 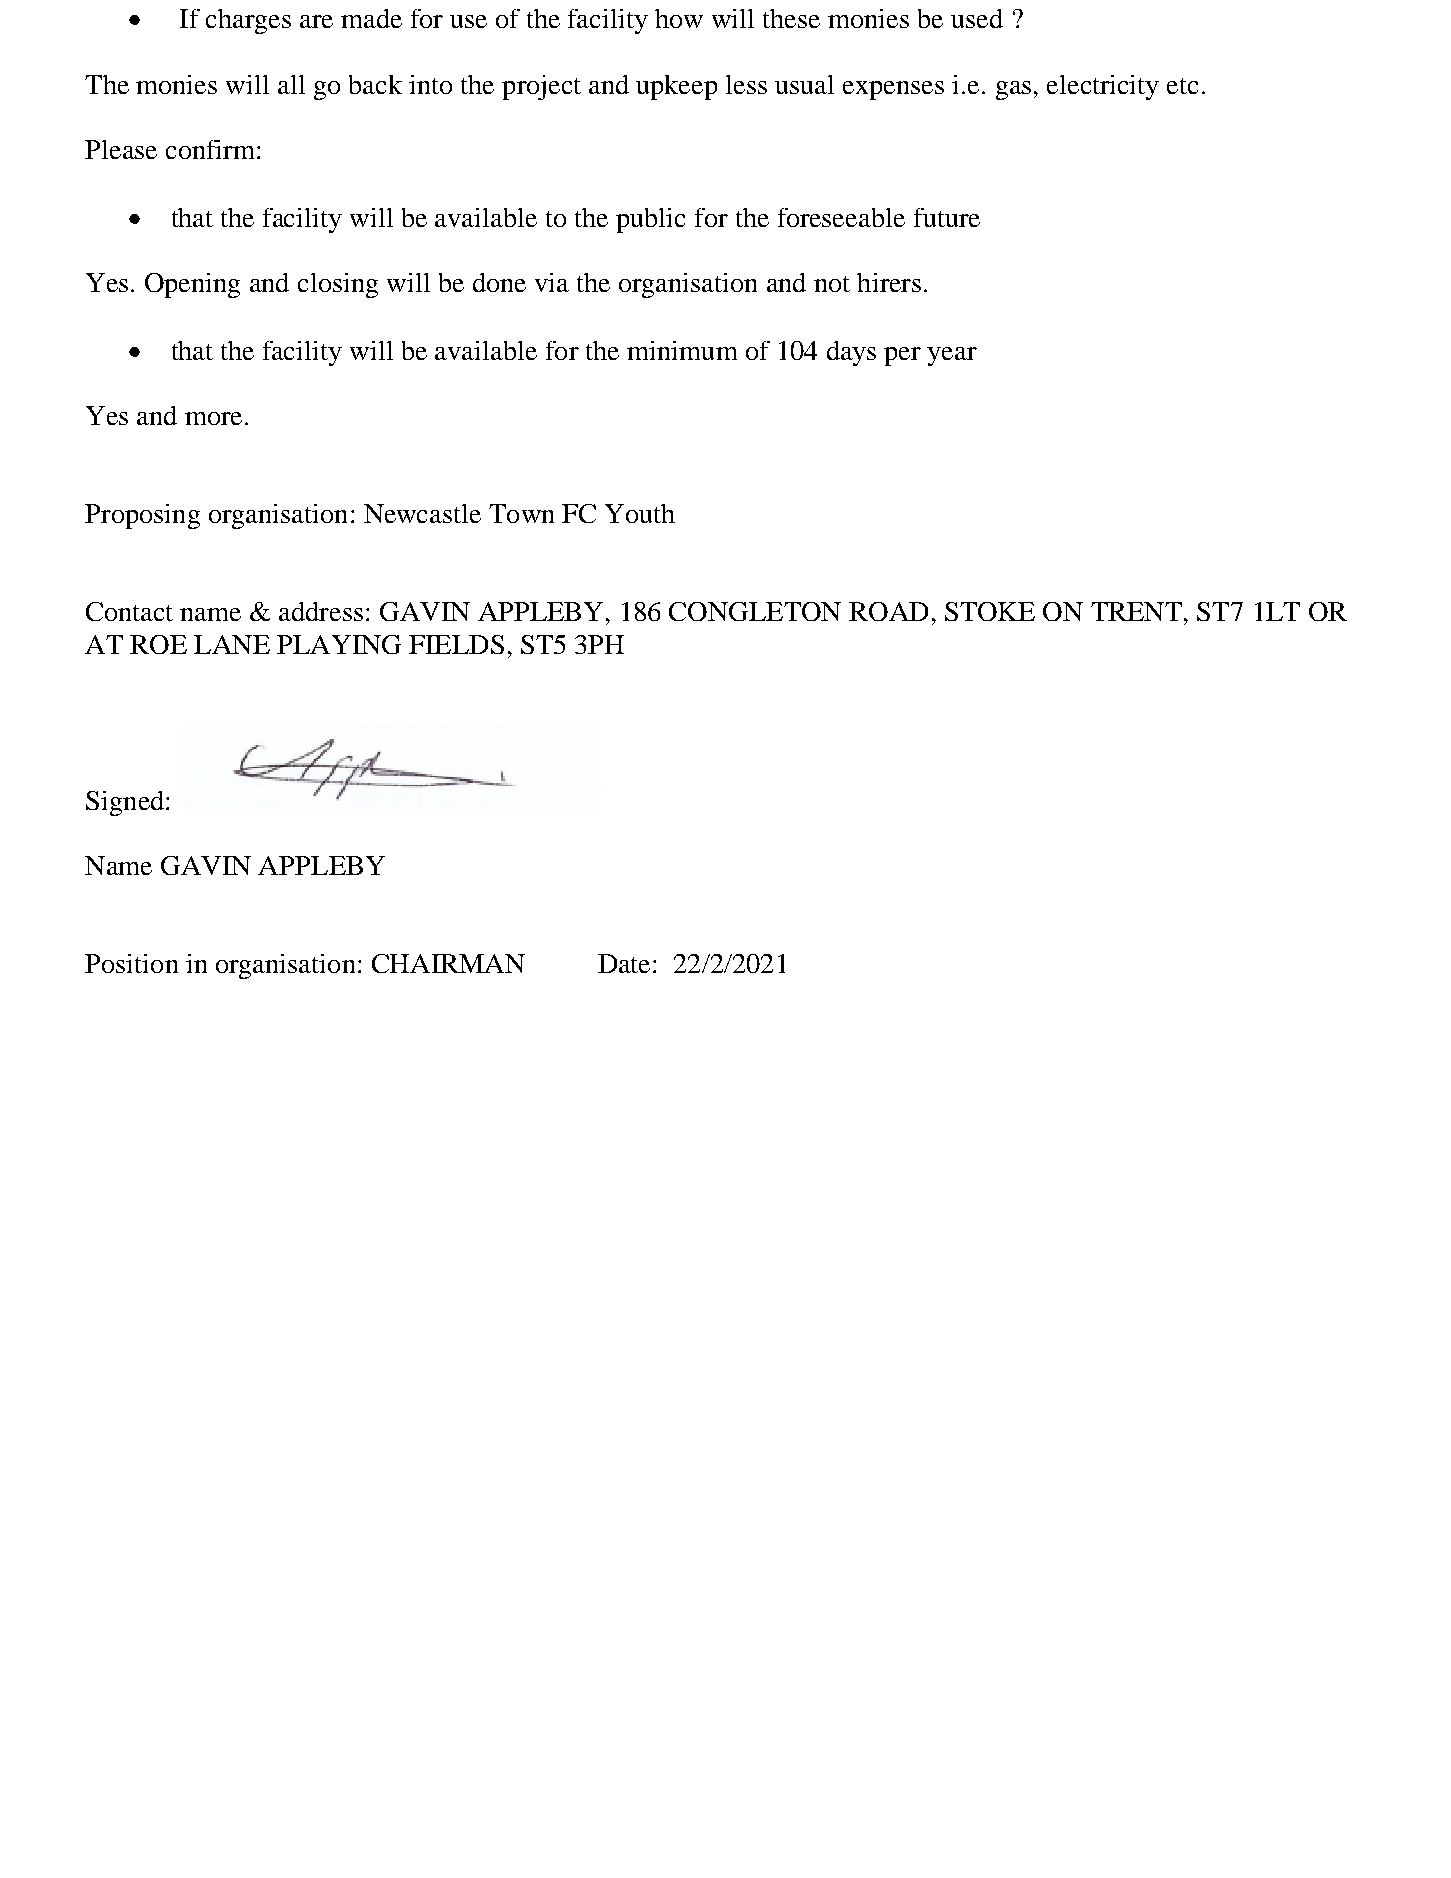 I want to click on how, so click(x=679, y=18).
